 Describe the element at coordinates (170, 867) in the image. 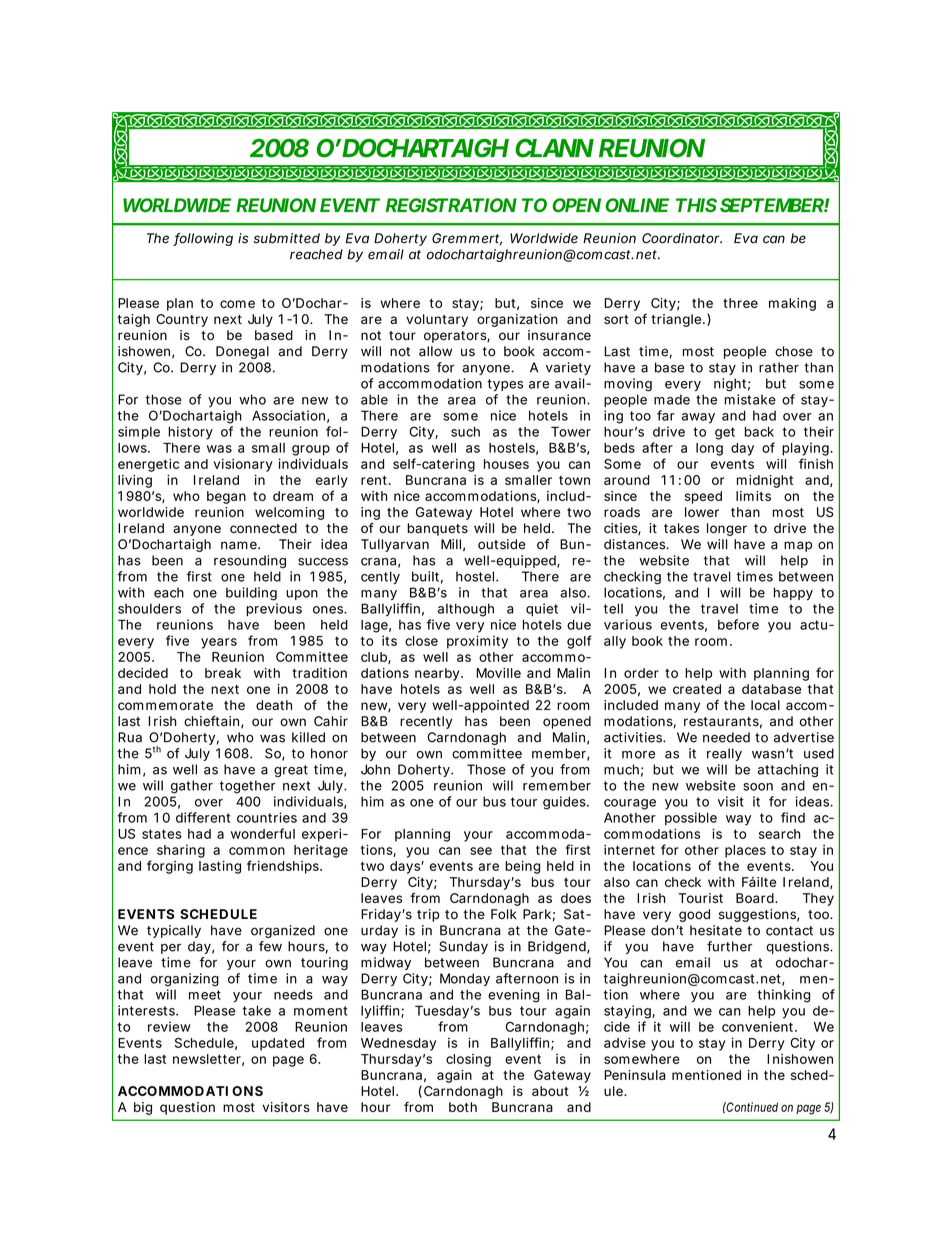

I see `forging` at that location.
